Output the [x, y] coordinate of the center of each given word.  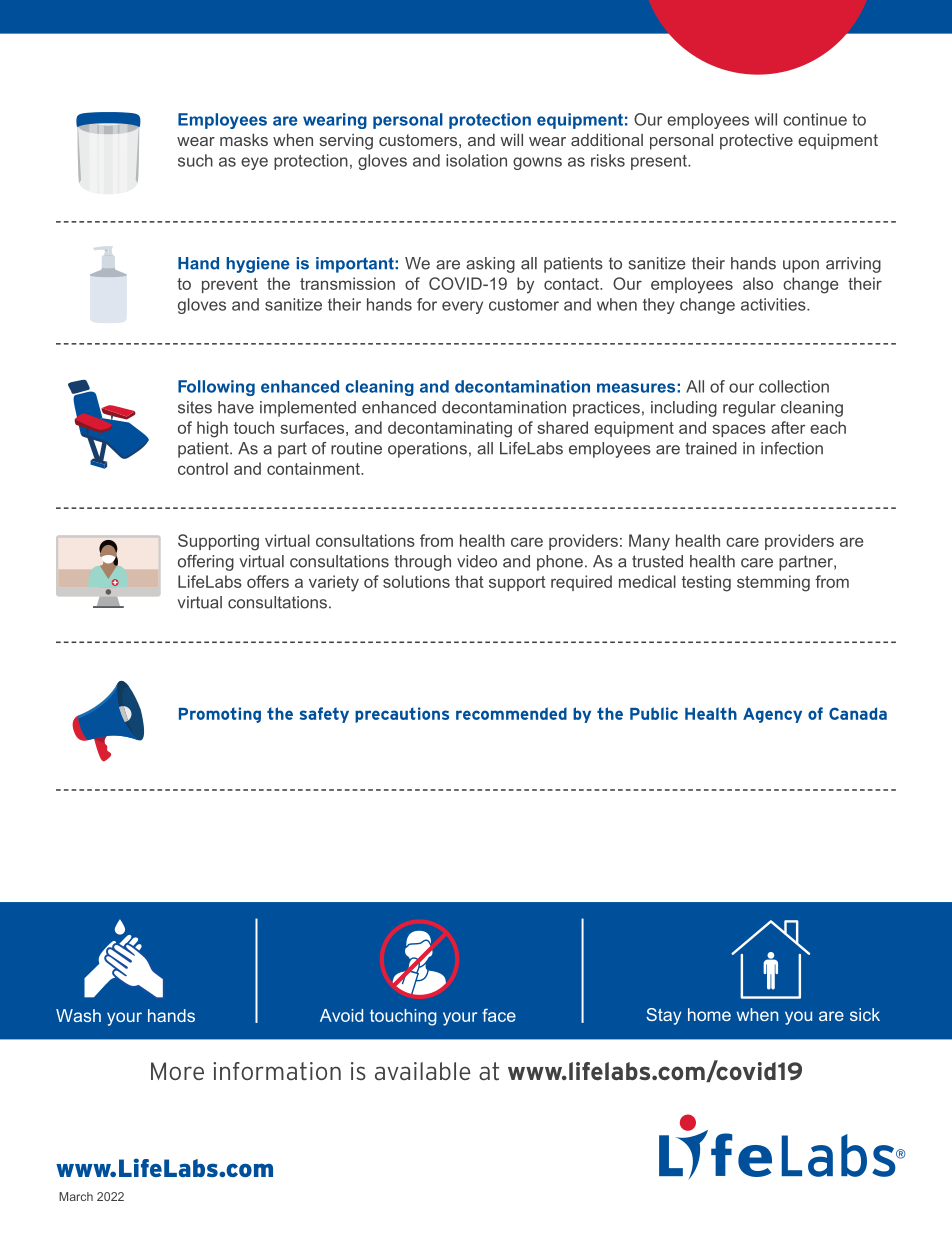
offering [206, 563]
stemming [773, 583]
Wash [78, 1015]
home [709, 1014]
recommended [511, 713]
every [462, 307]
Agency [772, 715]
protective [756, 141]
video [477, 561]
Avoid [341, 1015]
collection [794, 386]
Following [216, 388]
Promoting [220, 715]
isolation [476, 160]
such [195, 160]
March [76, 1196]
